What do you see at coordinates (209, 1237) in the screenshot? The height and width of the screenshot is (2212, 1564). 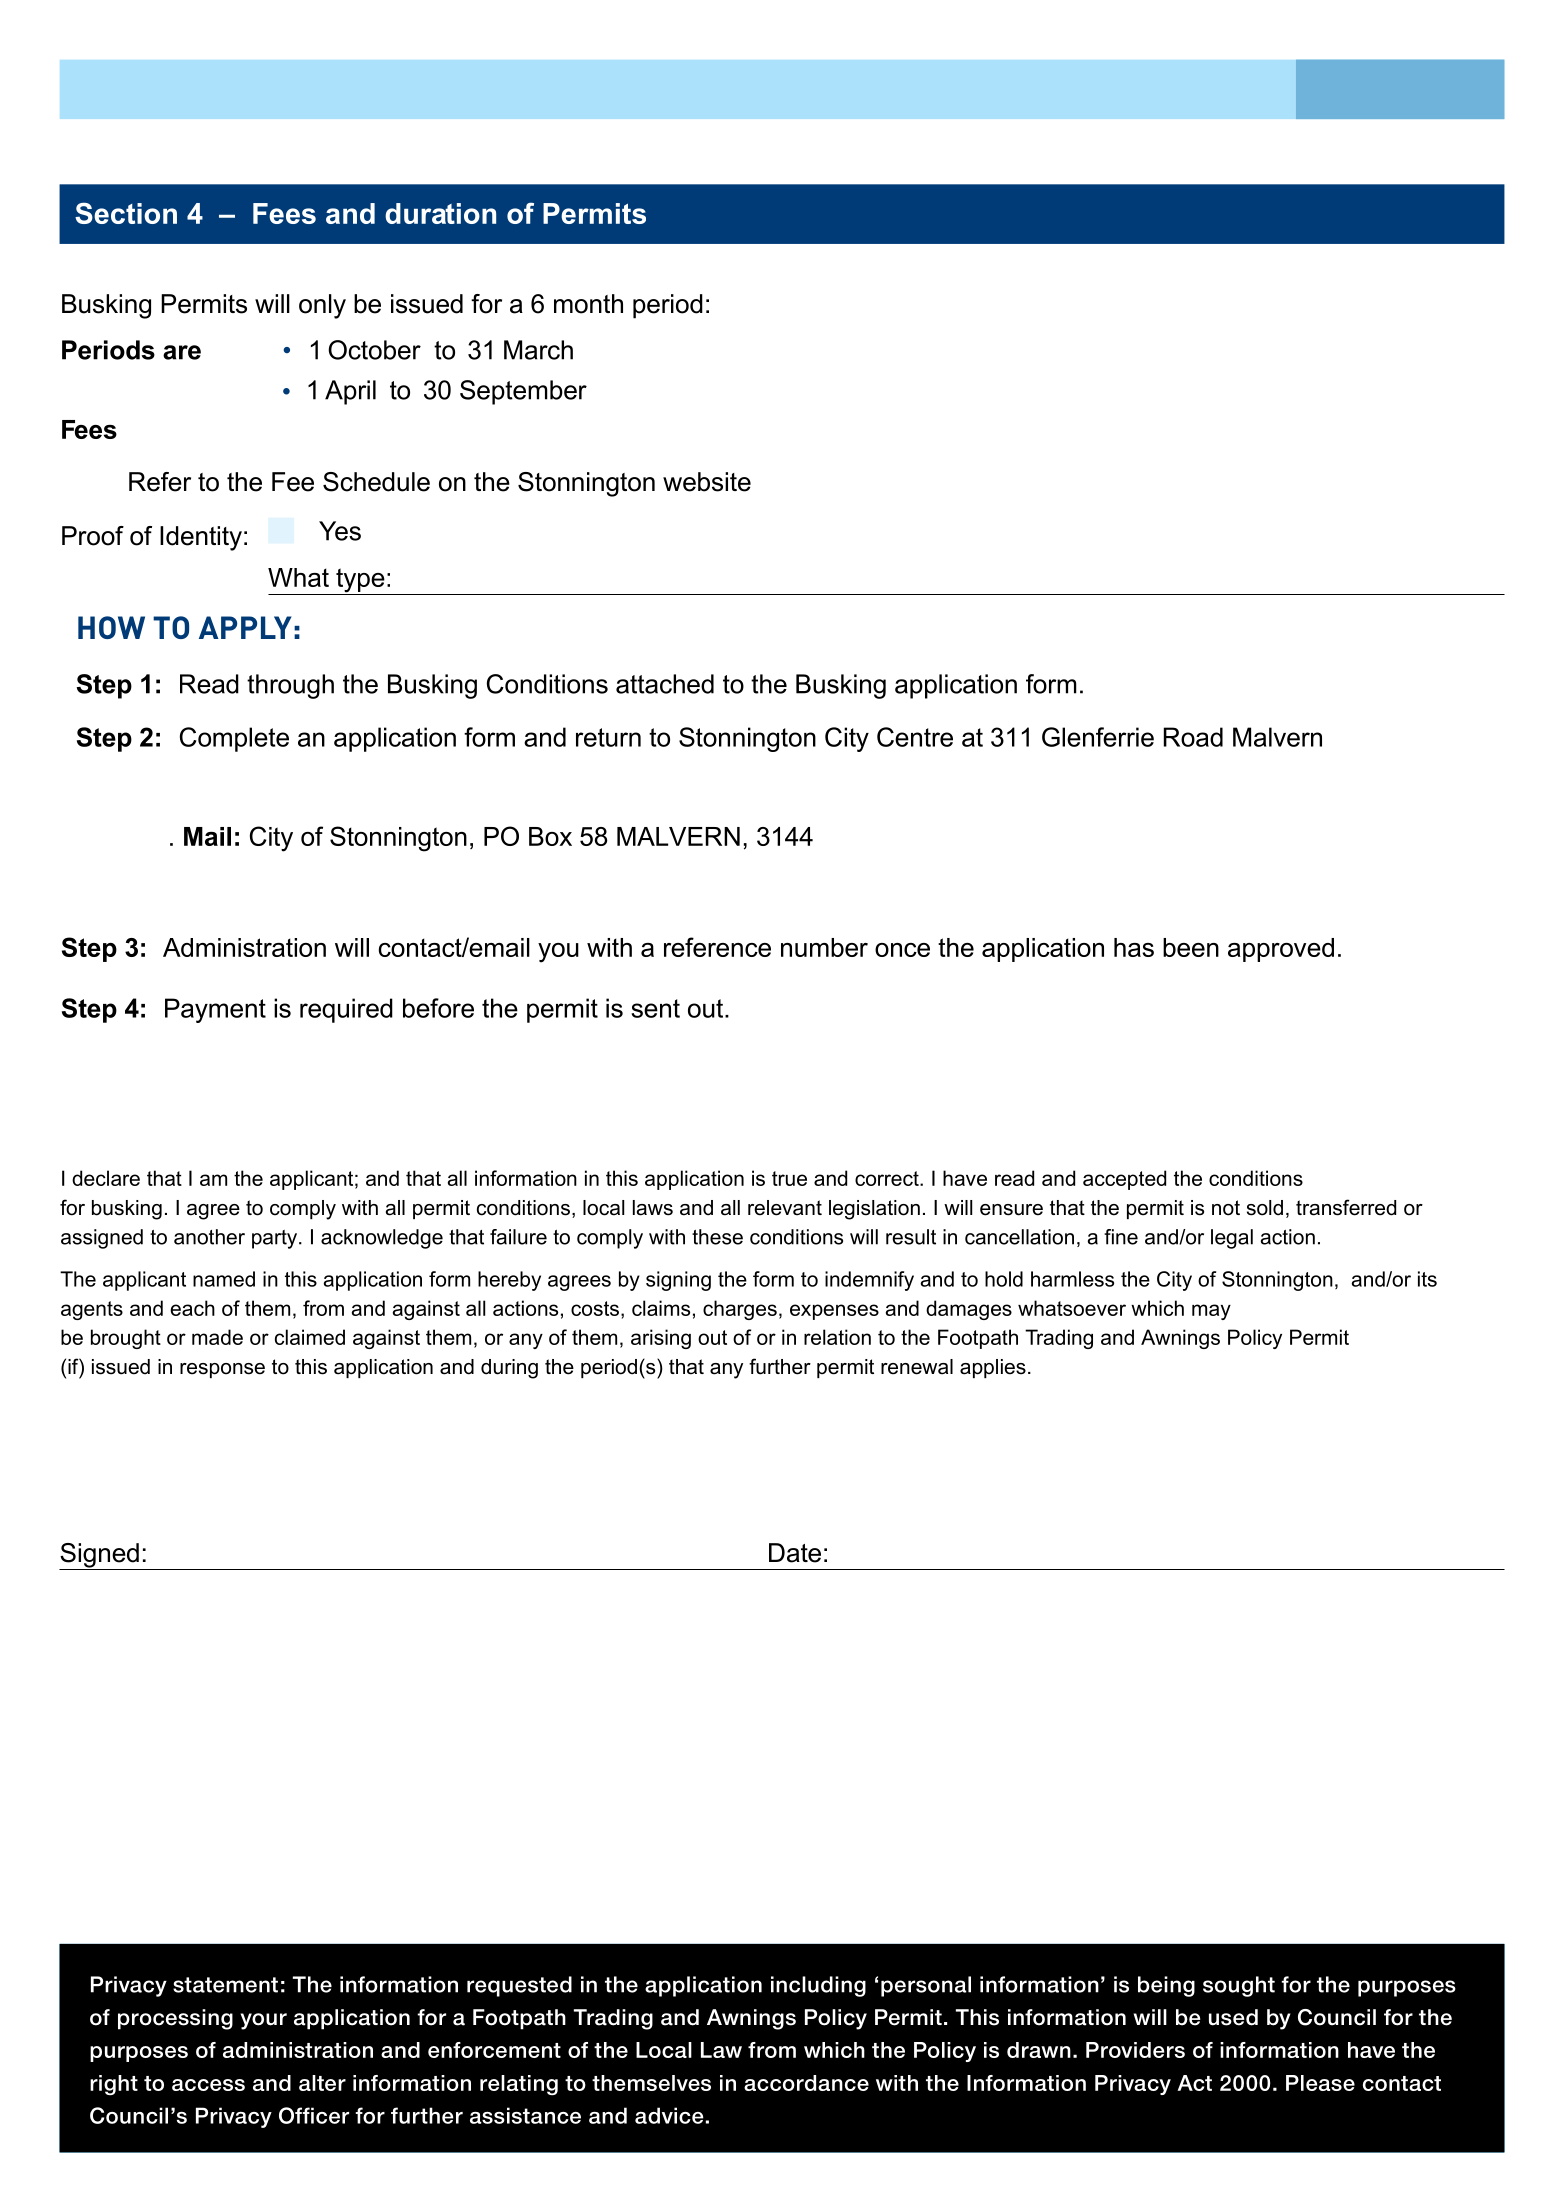 I see `another` at bounding box center [209, 1237].
